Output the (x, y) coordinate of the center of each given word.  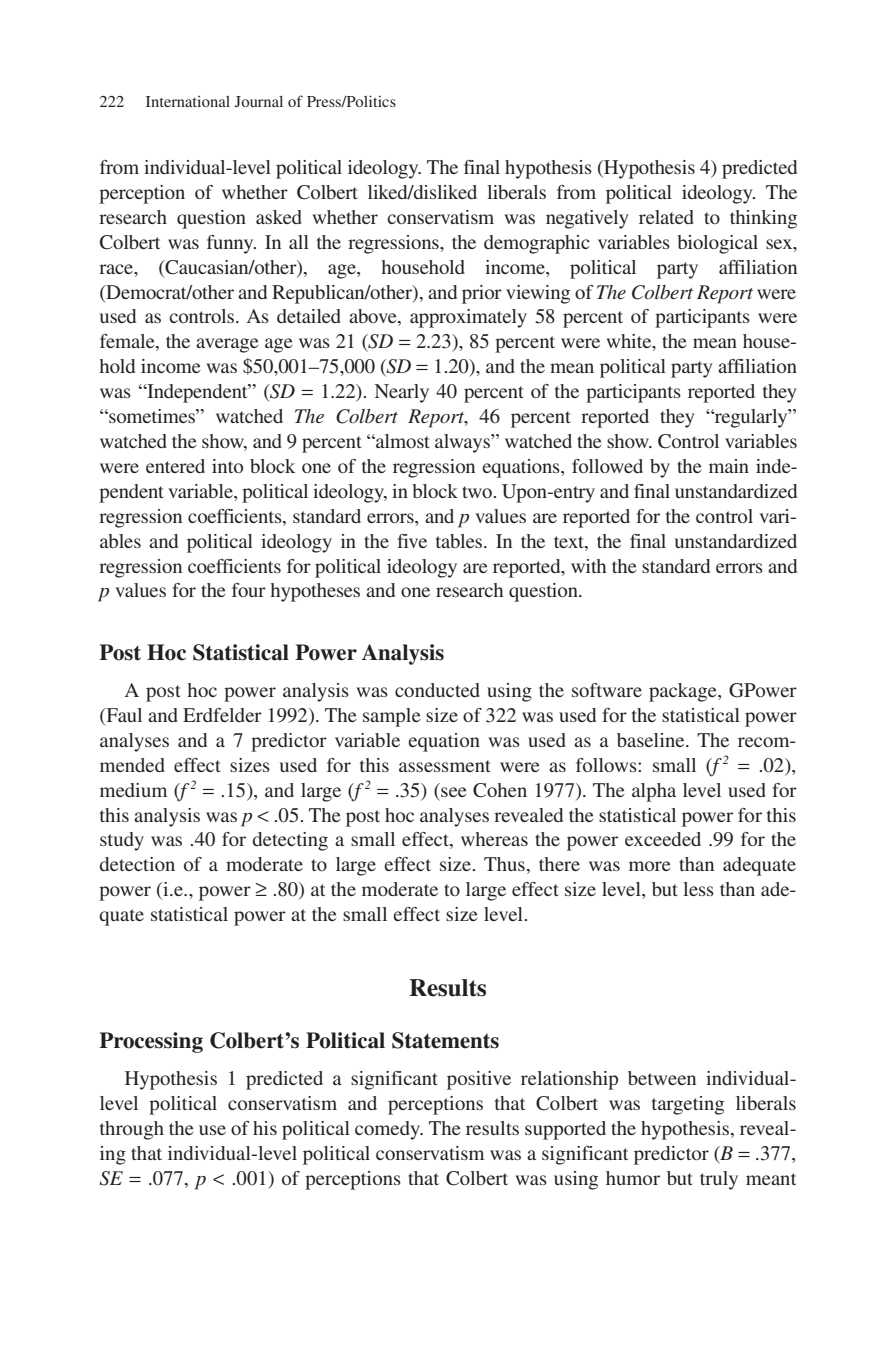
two (477, 492)
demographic (537, 244)
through (132, 1130)
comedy (389, 1130)
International (188, 101)
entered (175, 466)
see (454, 792)
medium (133, 790)
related (666, 217)
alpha (654, 792)
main (729, 466)
